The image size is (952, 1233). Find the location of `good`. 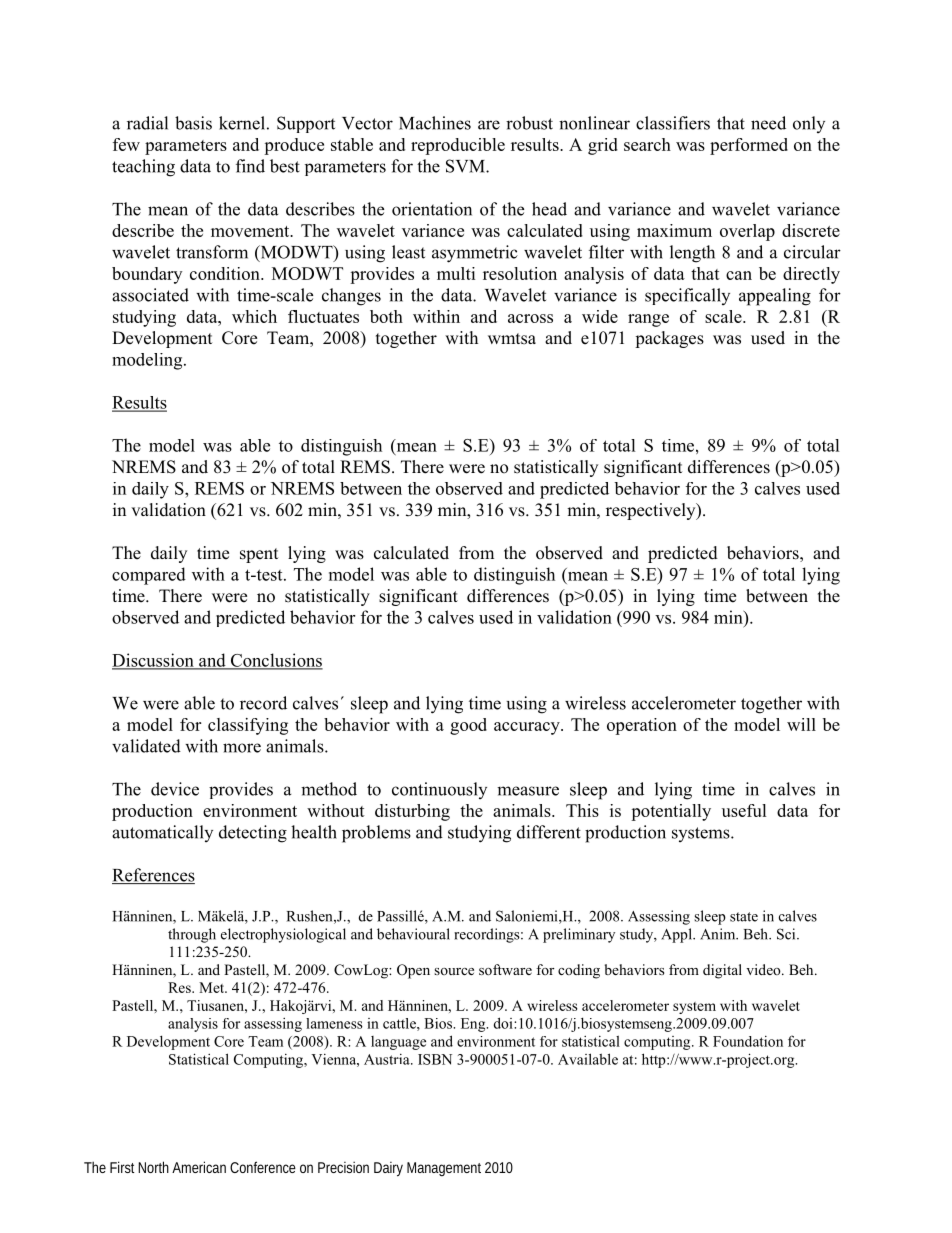

good is located at coordinates (468, 726).
